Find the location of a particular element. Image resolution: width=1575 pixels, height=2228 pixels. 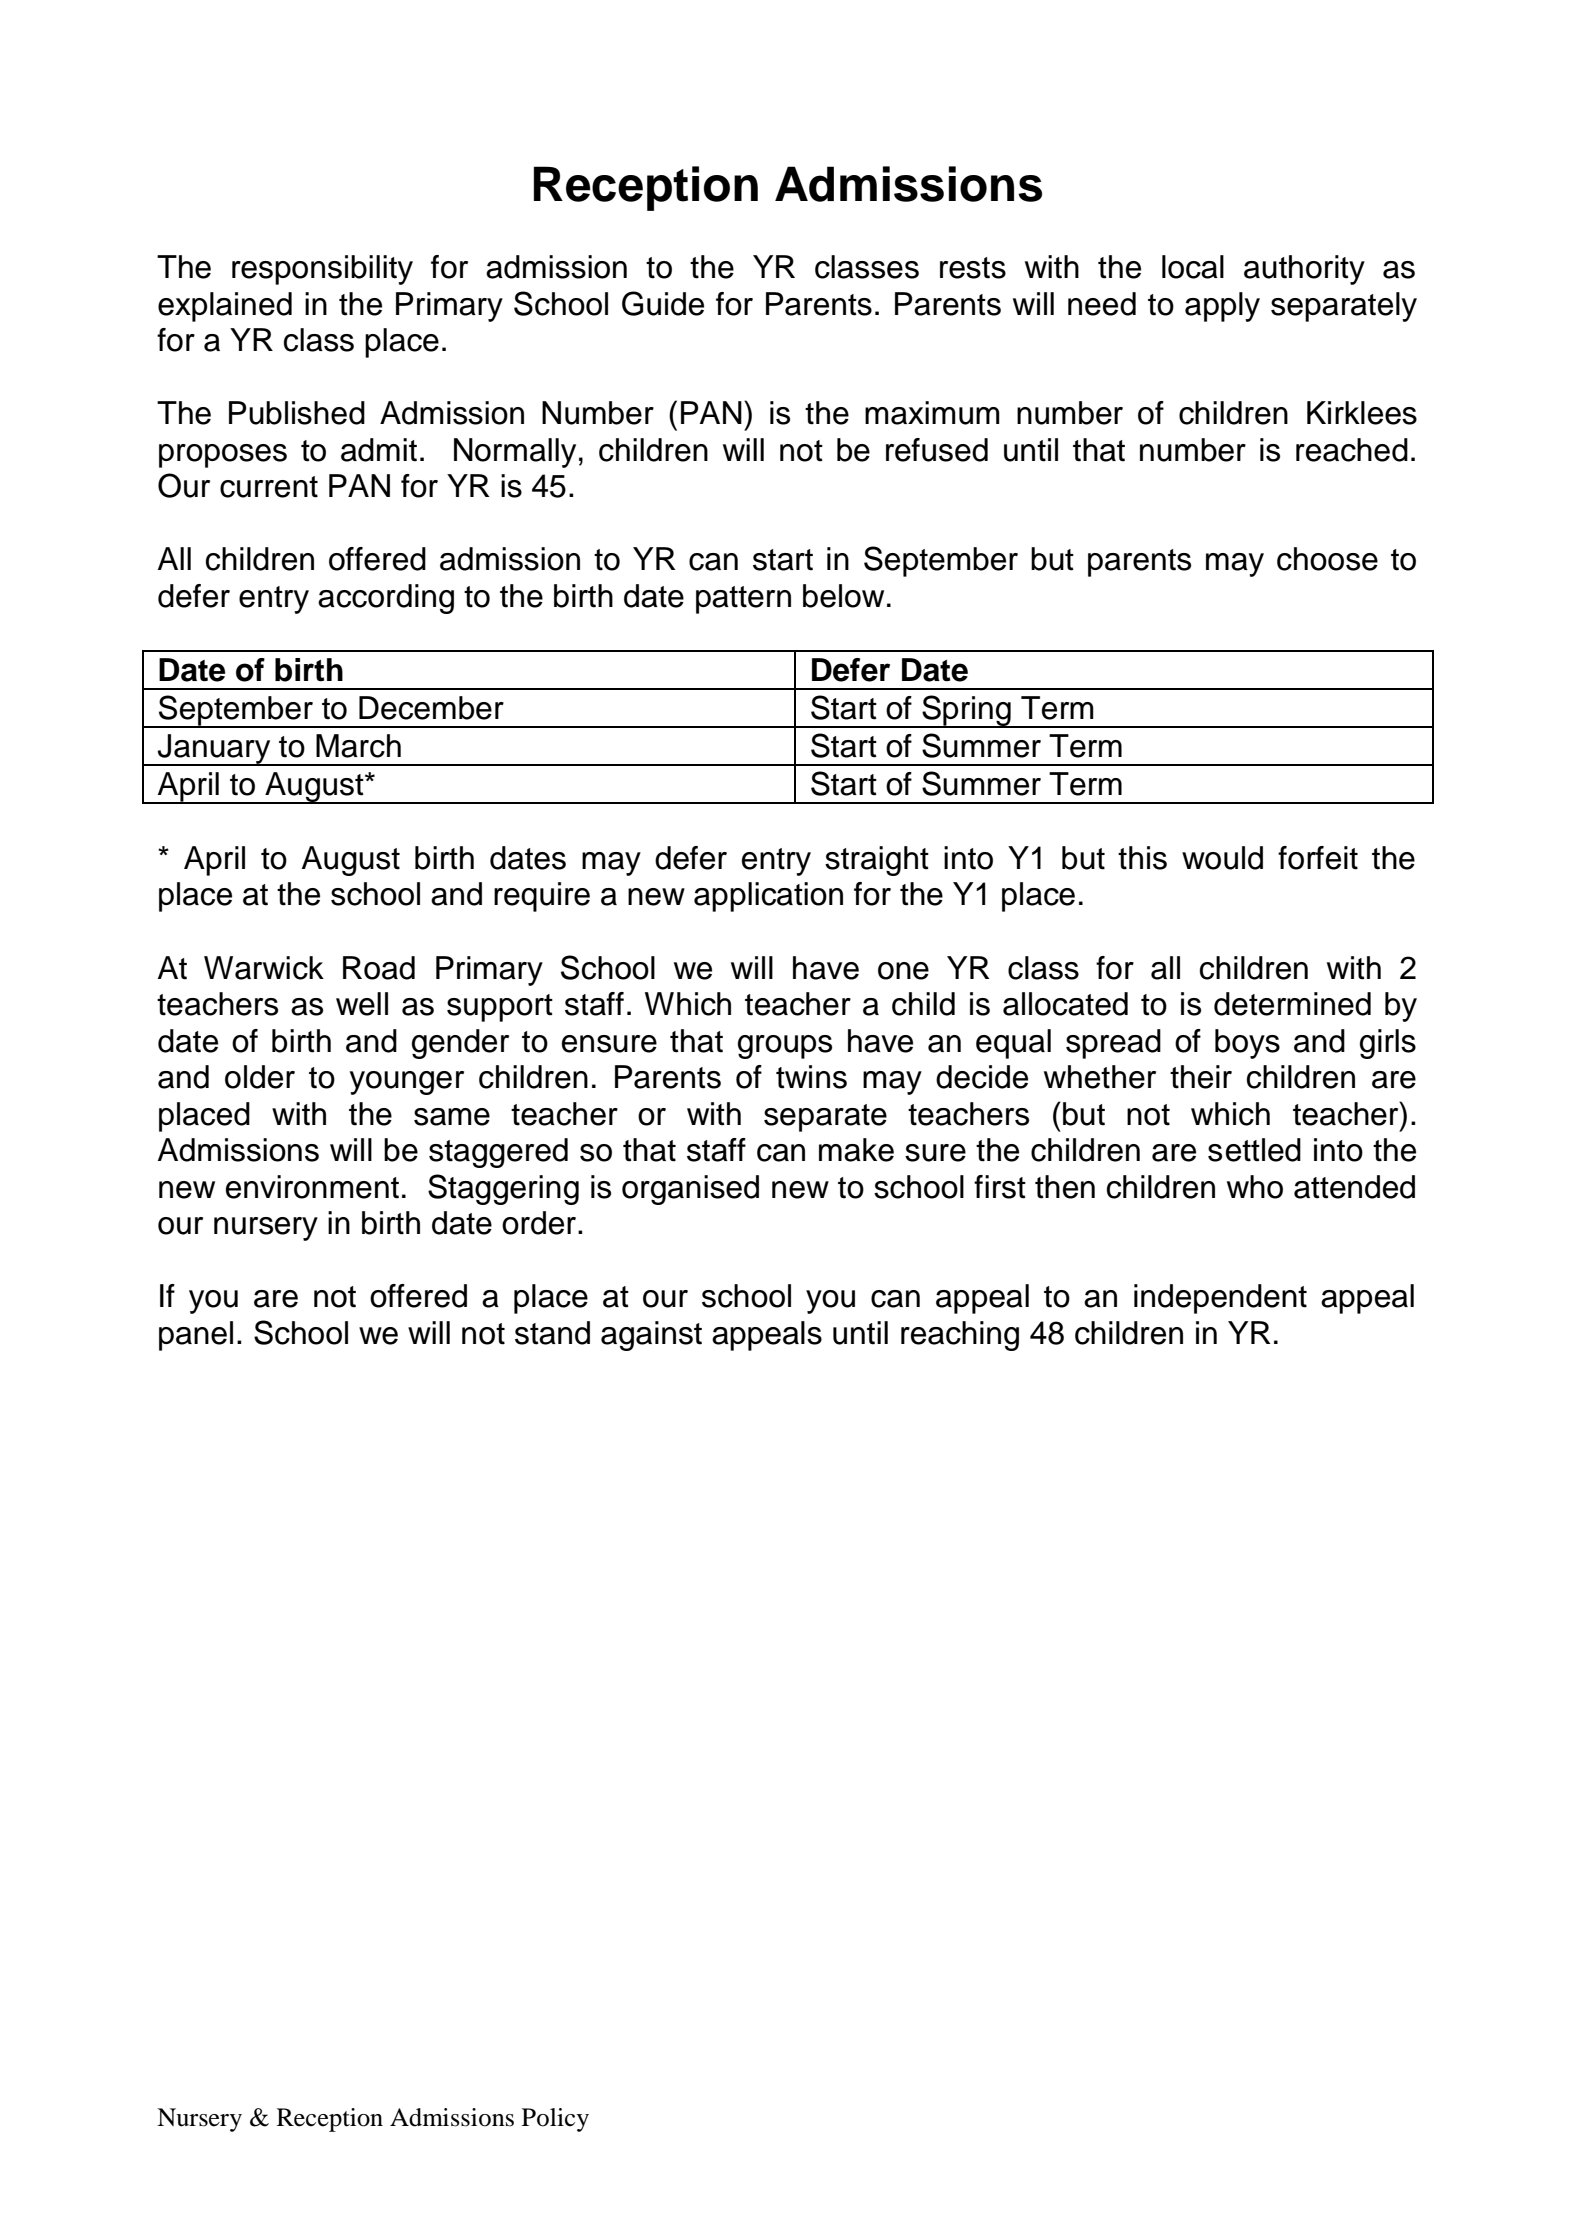

against is located at coordinates (651, 1336).
